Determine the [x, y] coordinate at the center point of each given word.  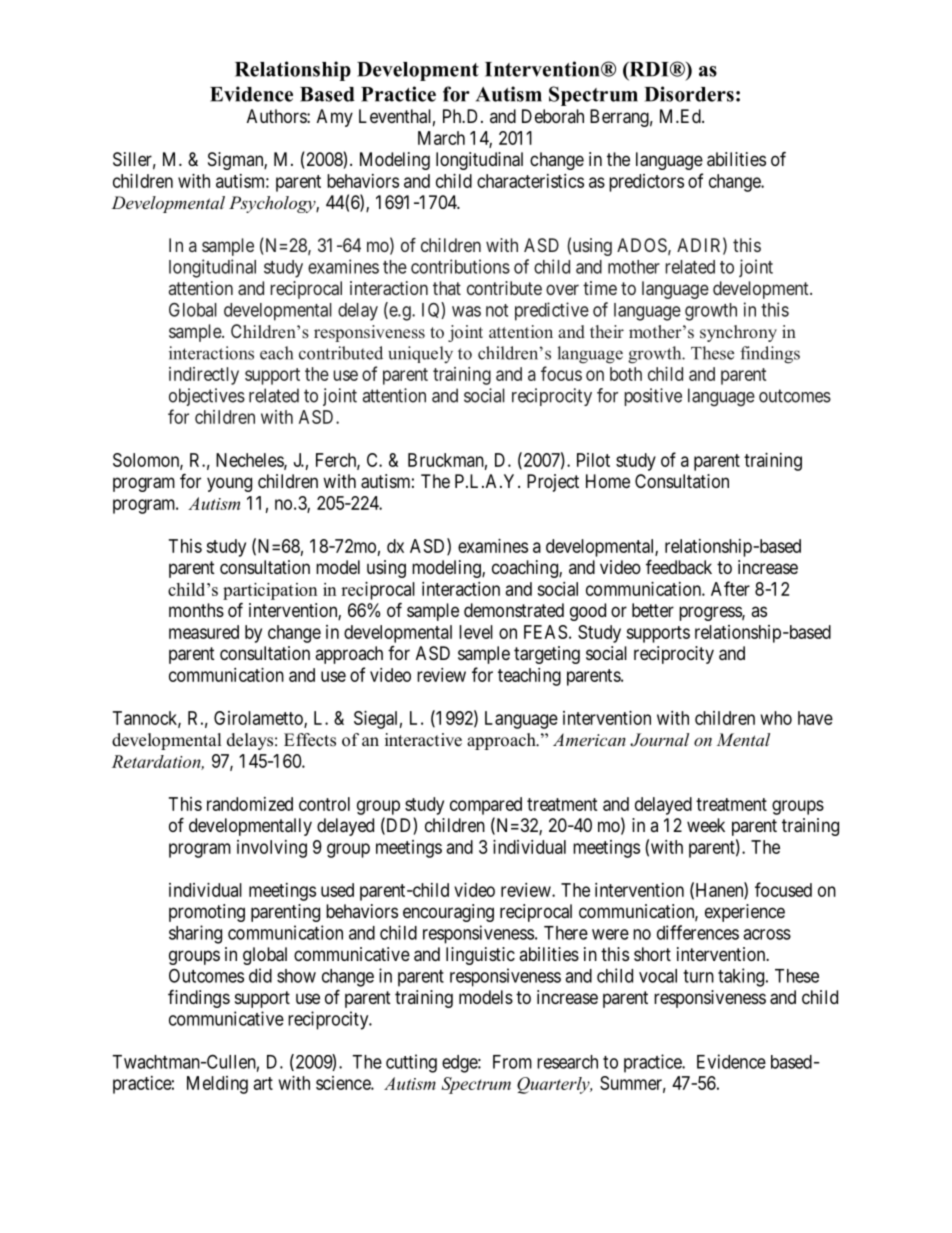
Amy [335, 118]
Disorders [689, 94]
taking [741, 977]
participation [270, 591]
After [730, 588]
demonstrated [514, 610]
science [344, 1083]
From [512, 1062]
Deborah [553, 116]
